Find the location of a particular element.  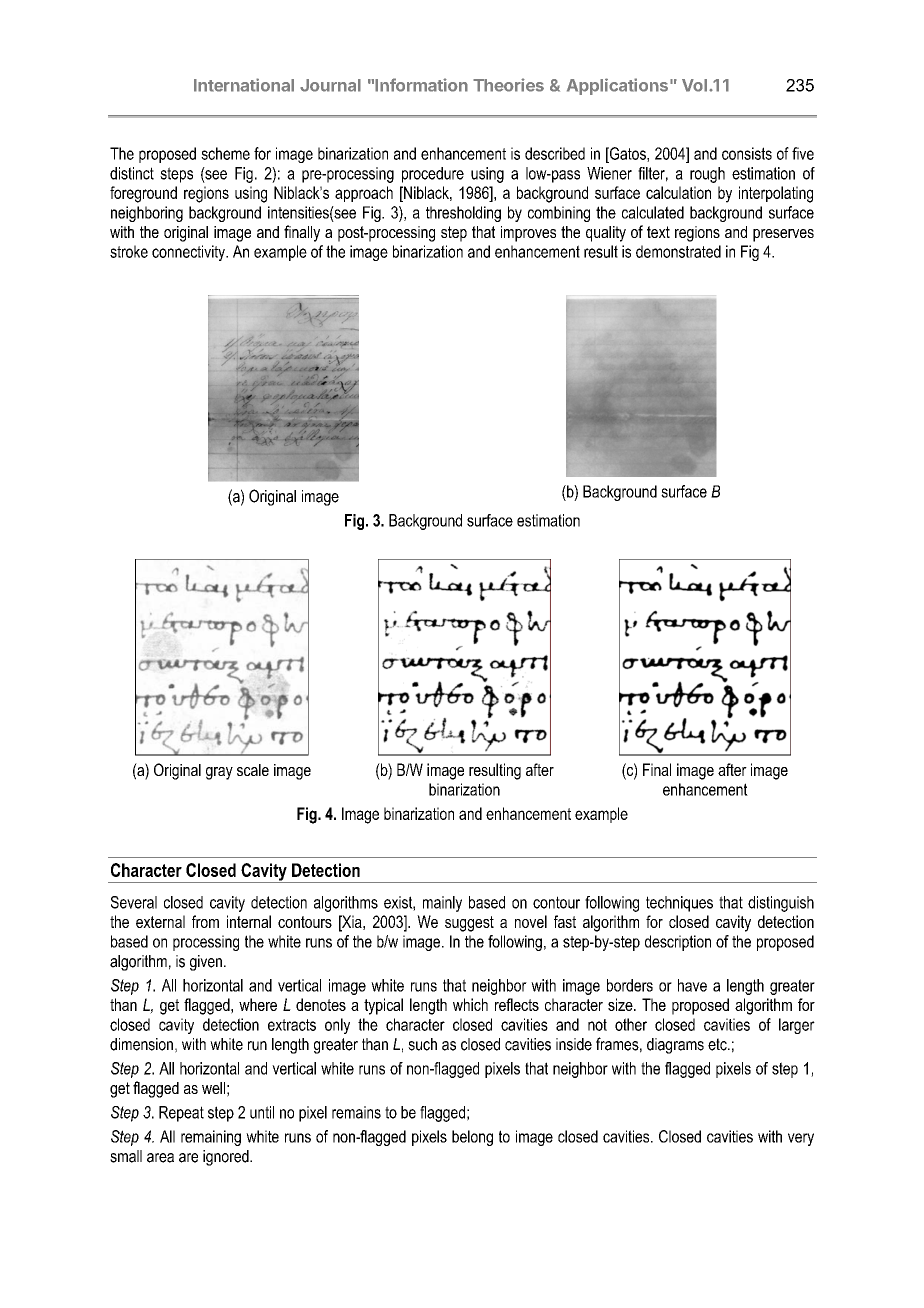

Theories is located at coordinates (508, 85).
